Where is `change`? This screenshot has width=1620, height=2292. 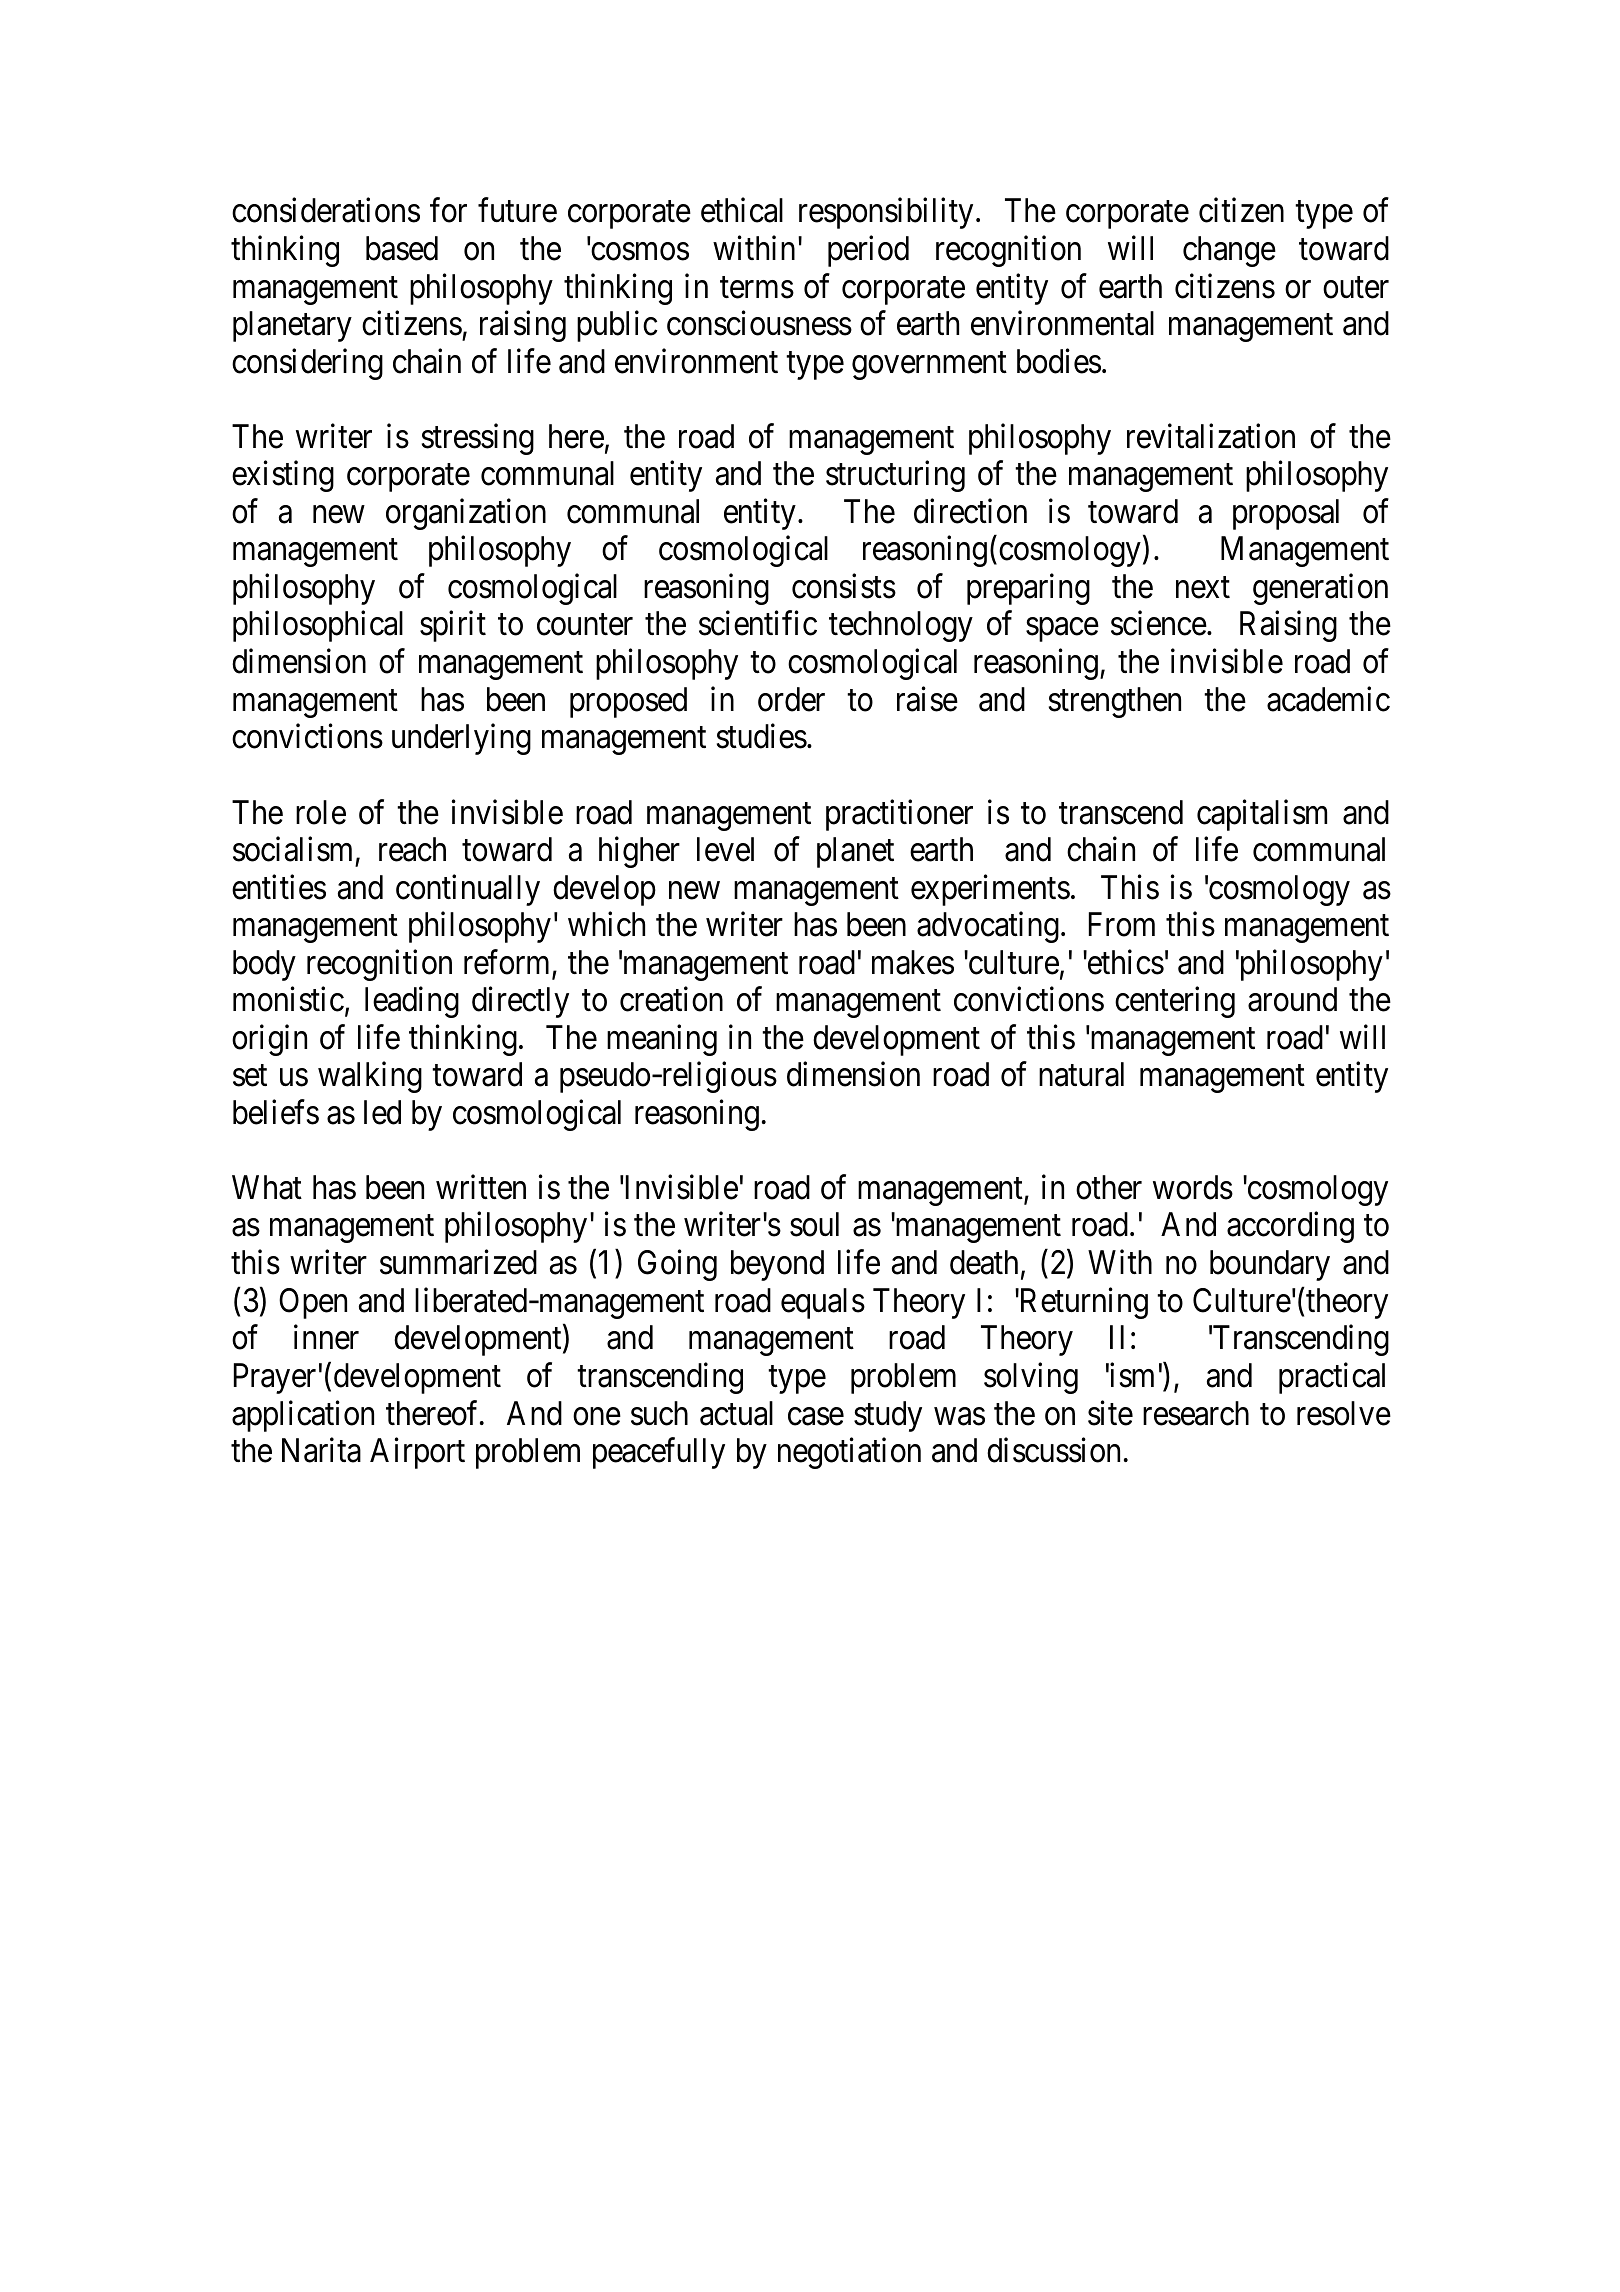
change is located at coordinates (1229, 251).
